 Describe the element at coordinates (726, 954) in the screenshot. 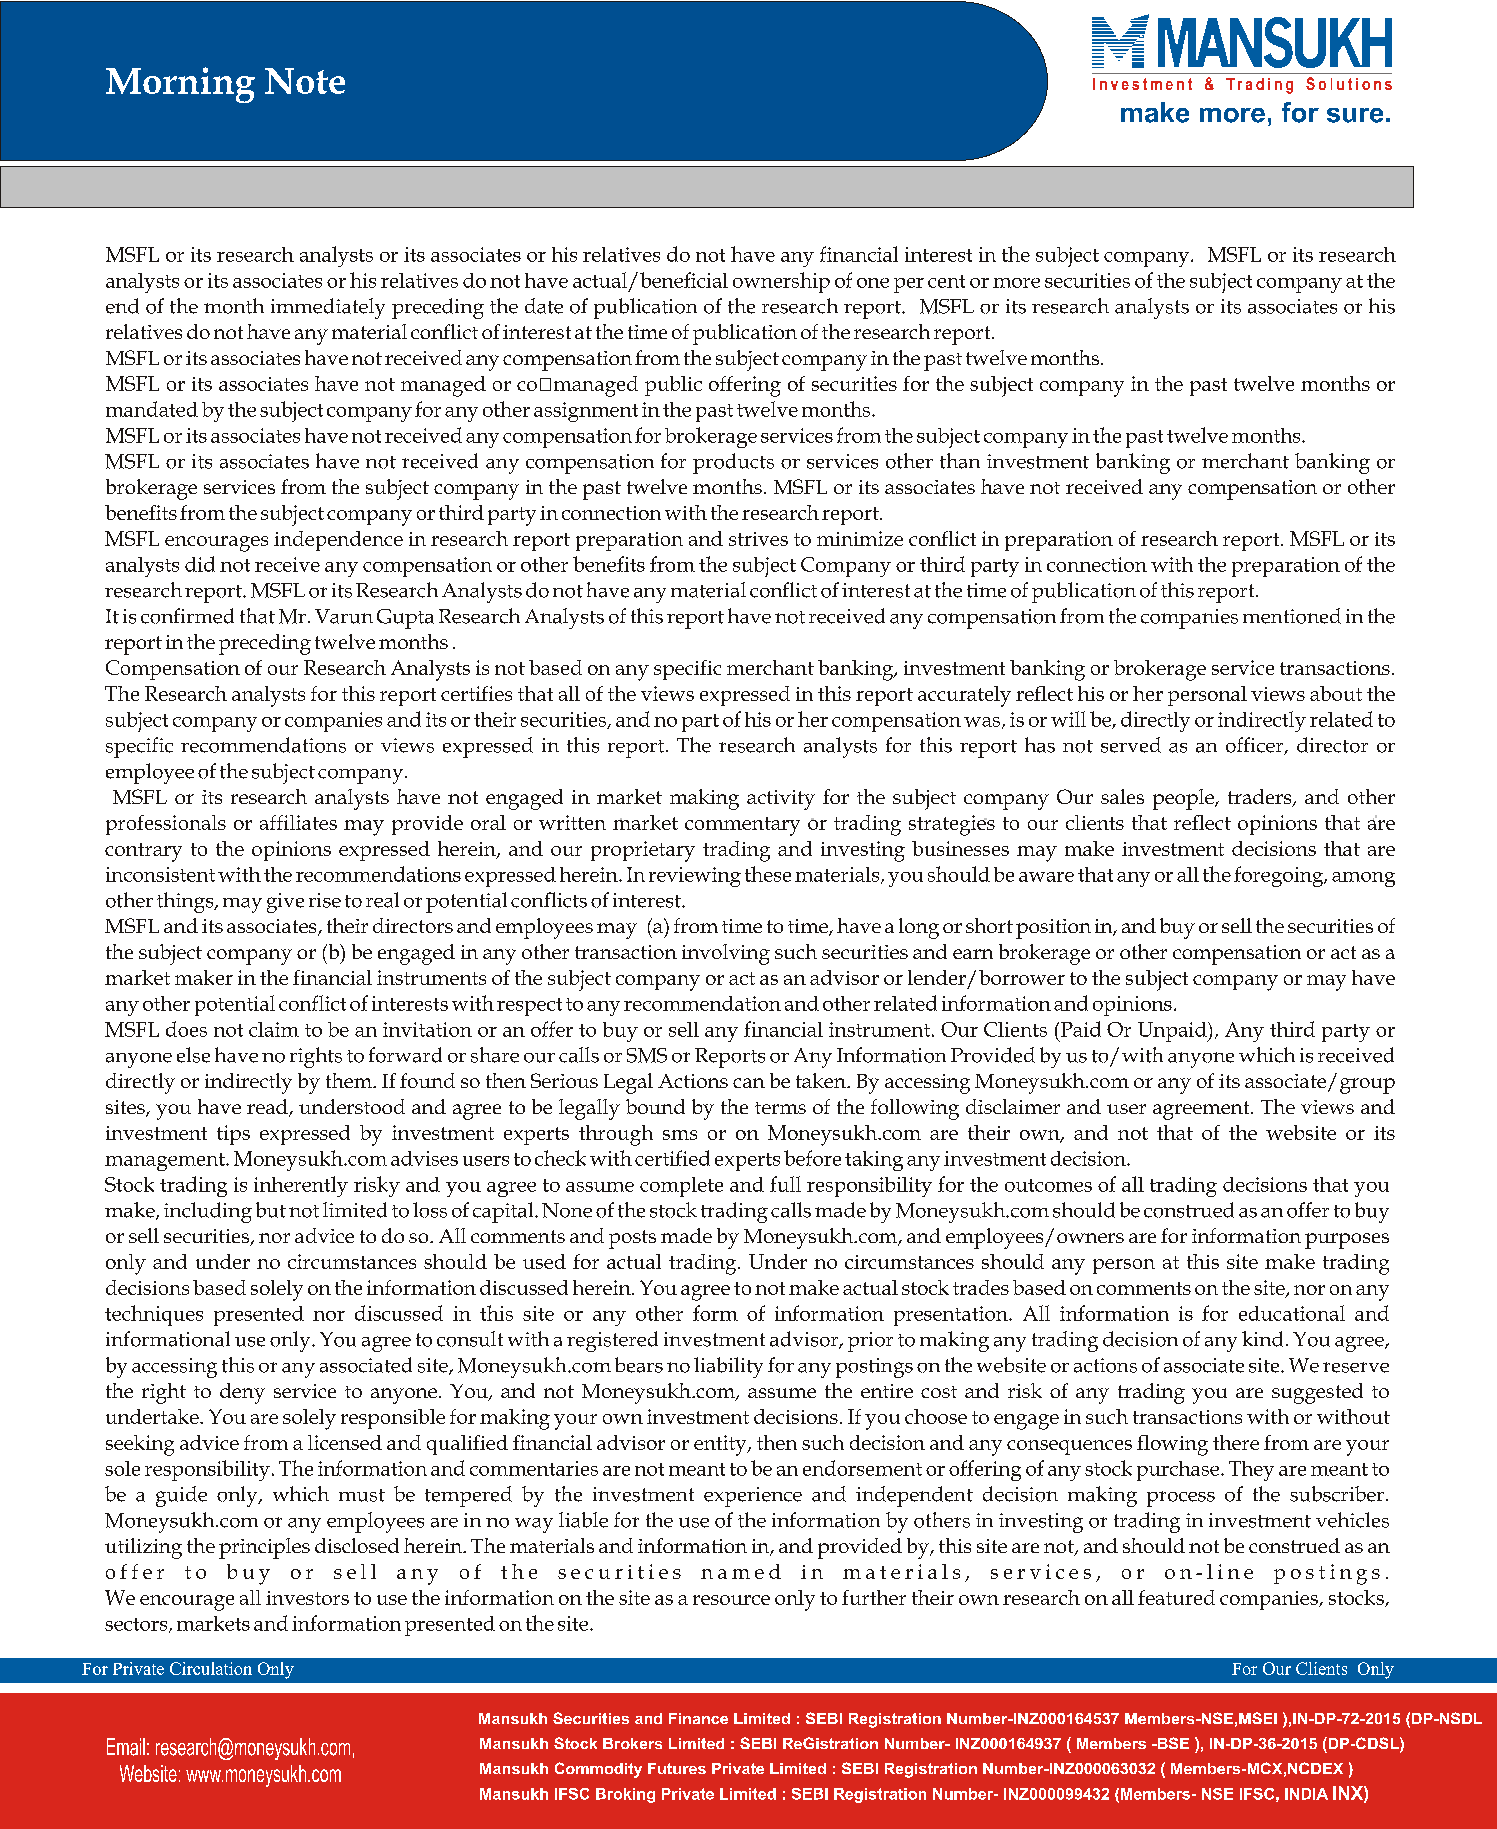

I see `involving` at that location.
